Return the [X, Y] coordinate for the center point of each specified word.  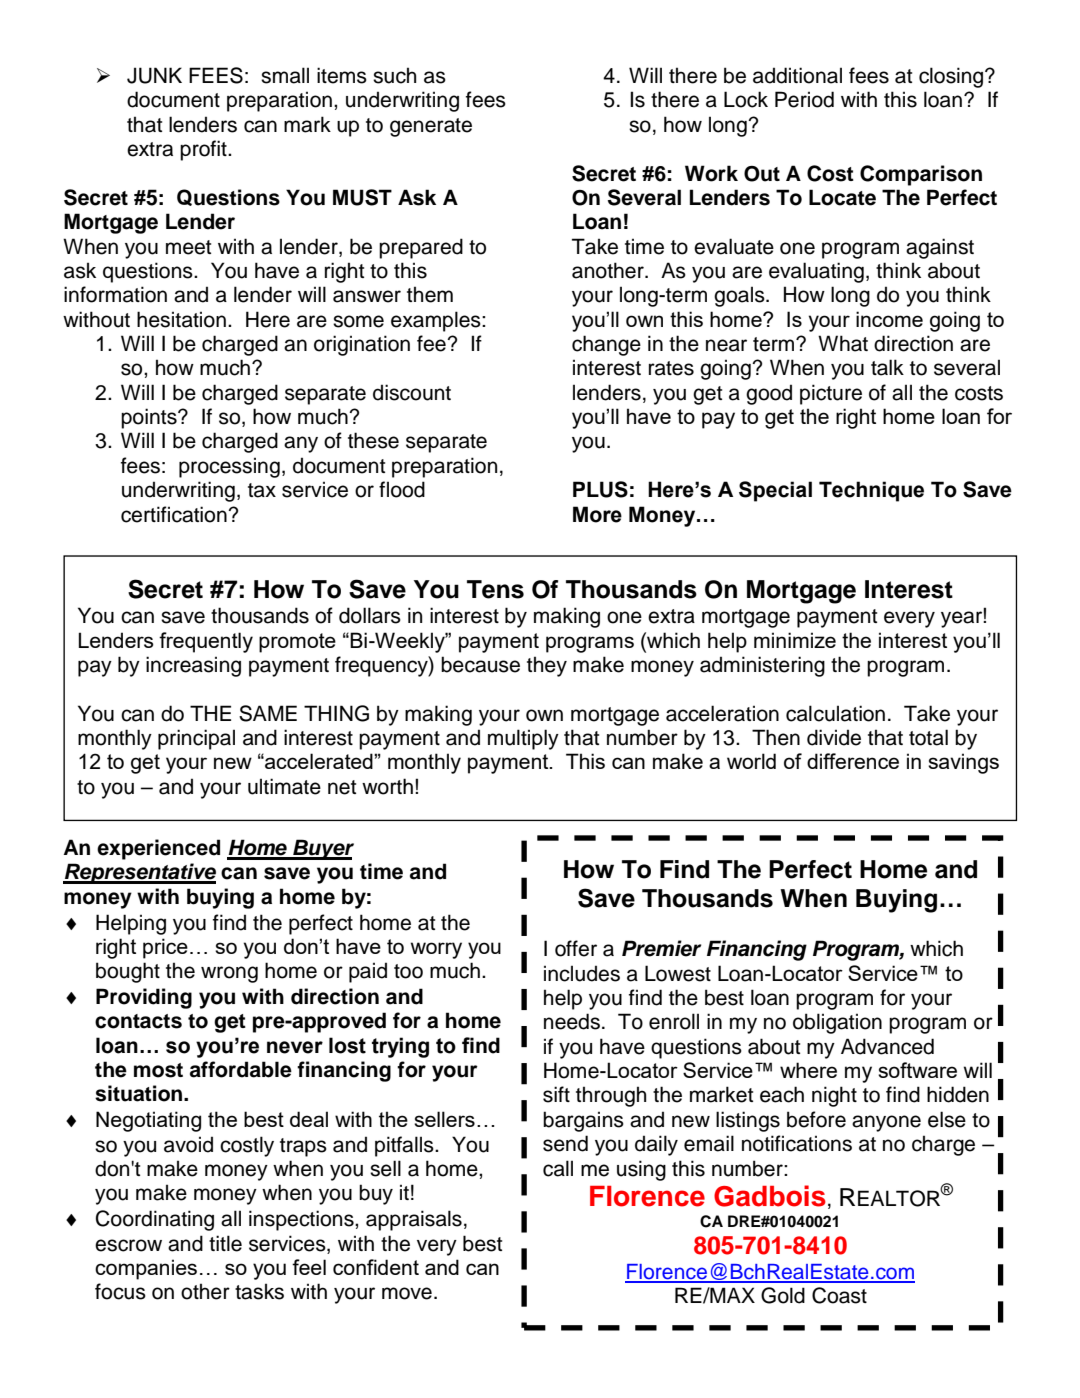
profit [204, 150]
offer [576, 948]
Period [804, 99]
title [225, 1243]
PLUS [600, 489]
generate [431, 127]
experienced [158, 849]
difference [853, 761]
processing [229, 467]
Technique [871, 491]
